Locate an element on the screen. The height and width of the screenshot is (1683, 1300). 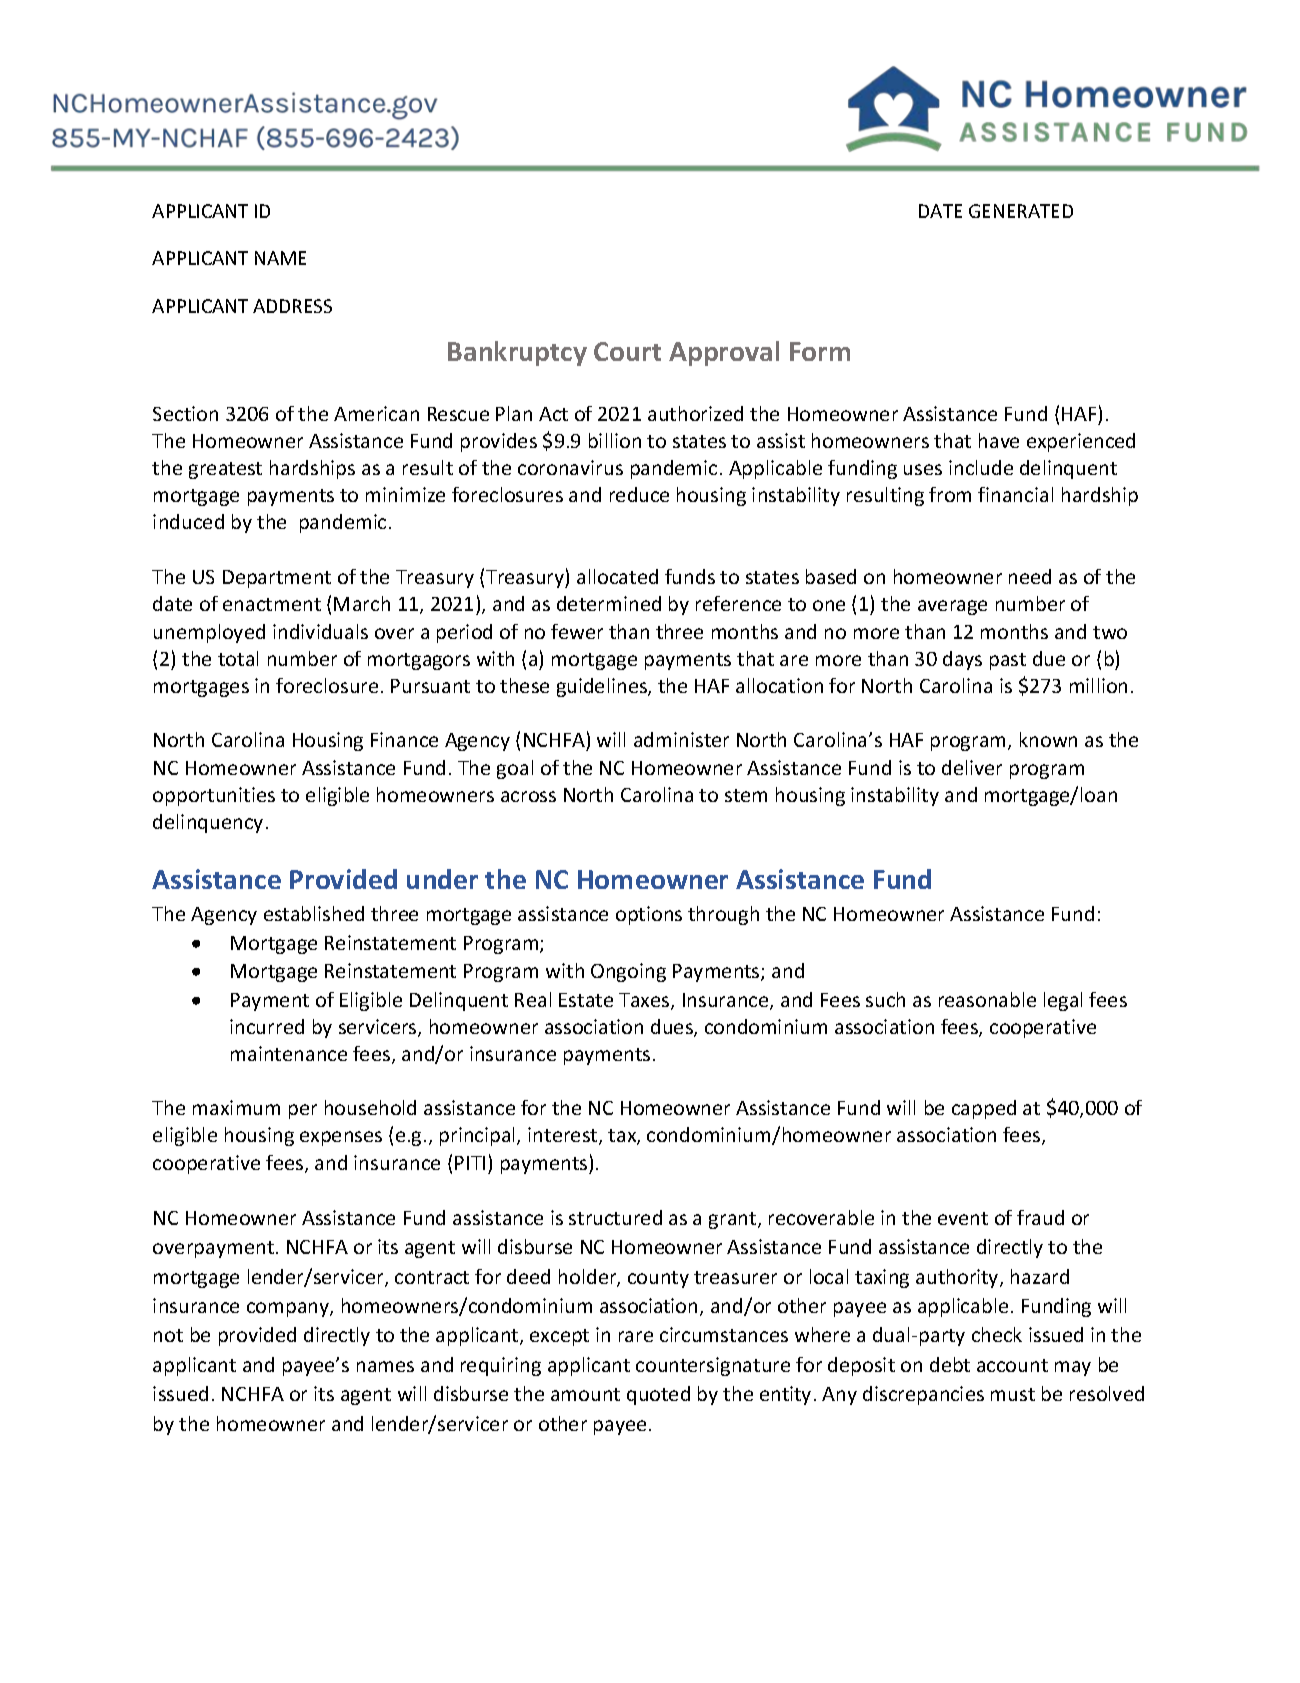
GENERATED is located at coordinates (1021, 211).
